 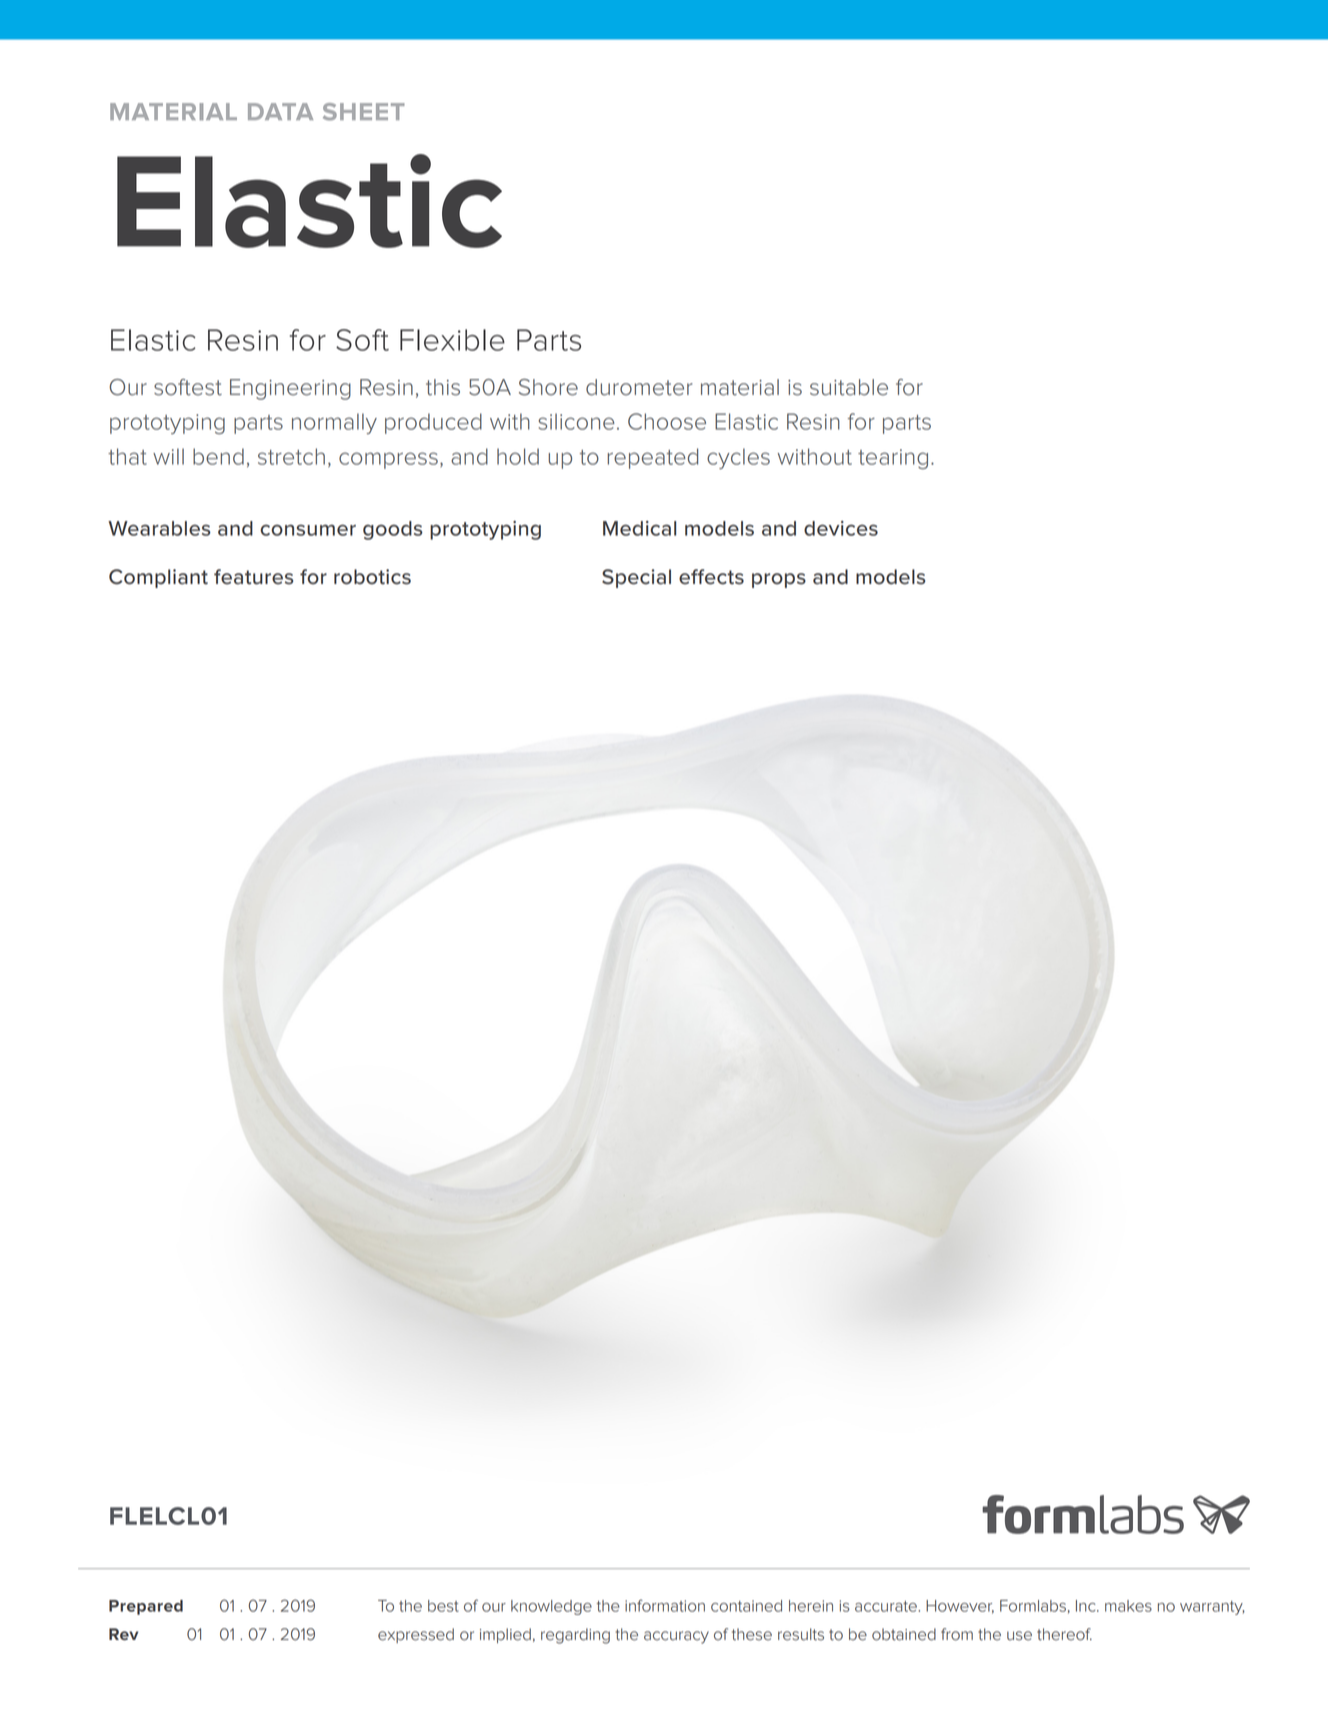 What do you see at coordinates (676, 1637) in the page?
I see `accuracy` at bounding box center [676, 1637].
